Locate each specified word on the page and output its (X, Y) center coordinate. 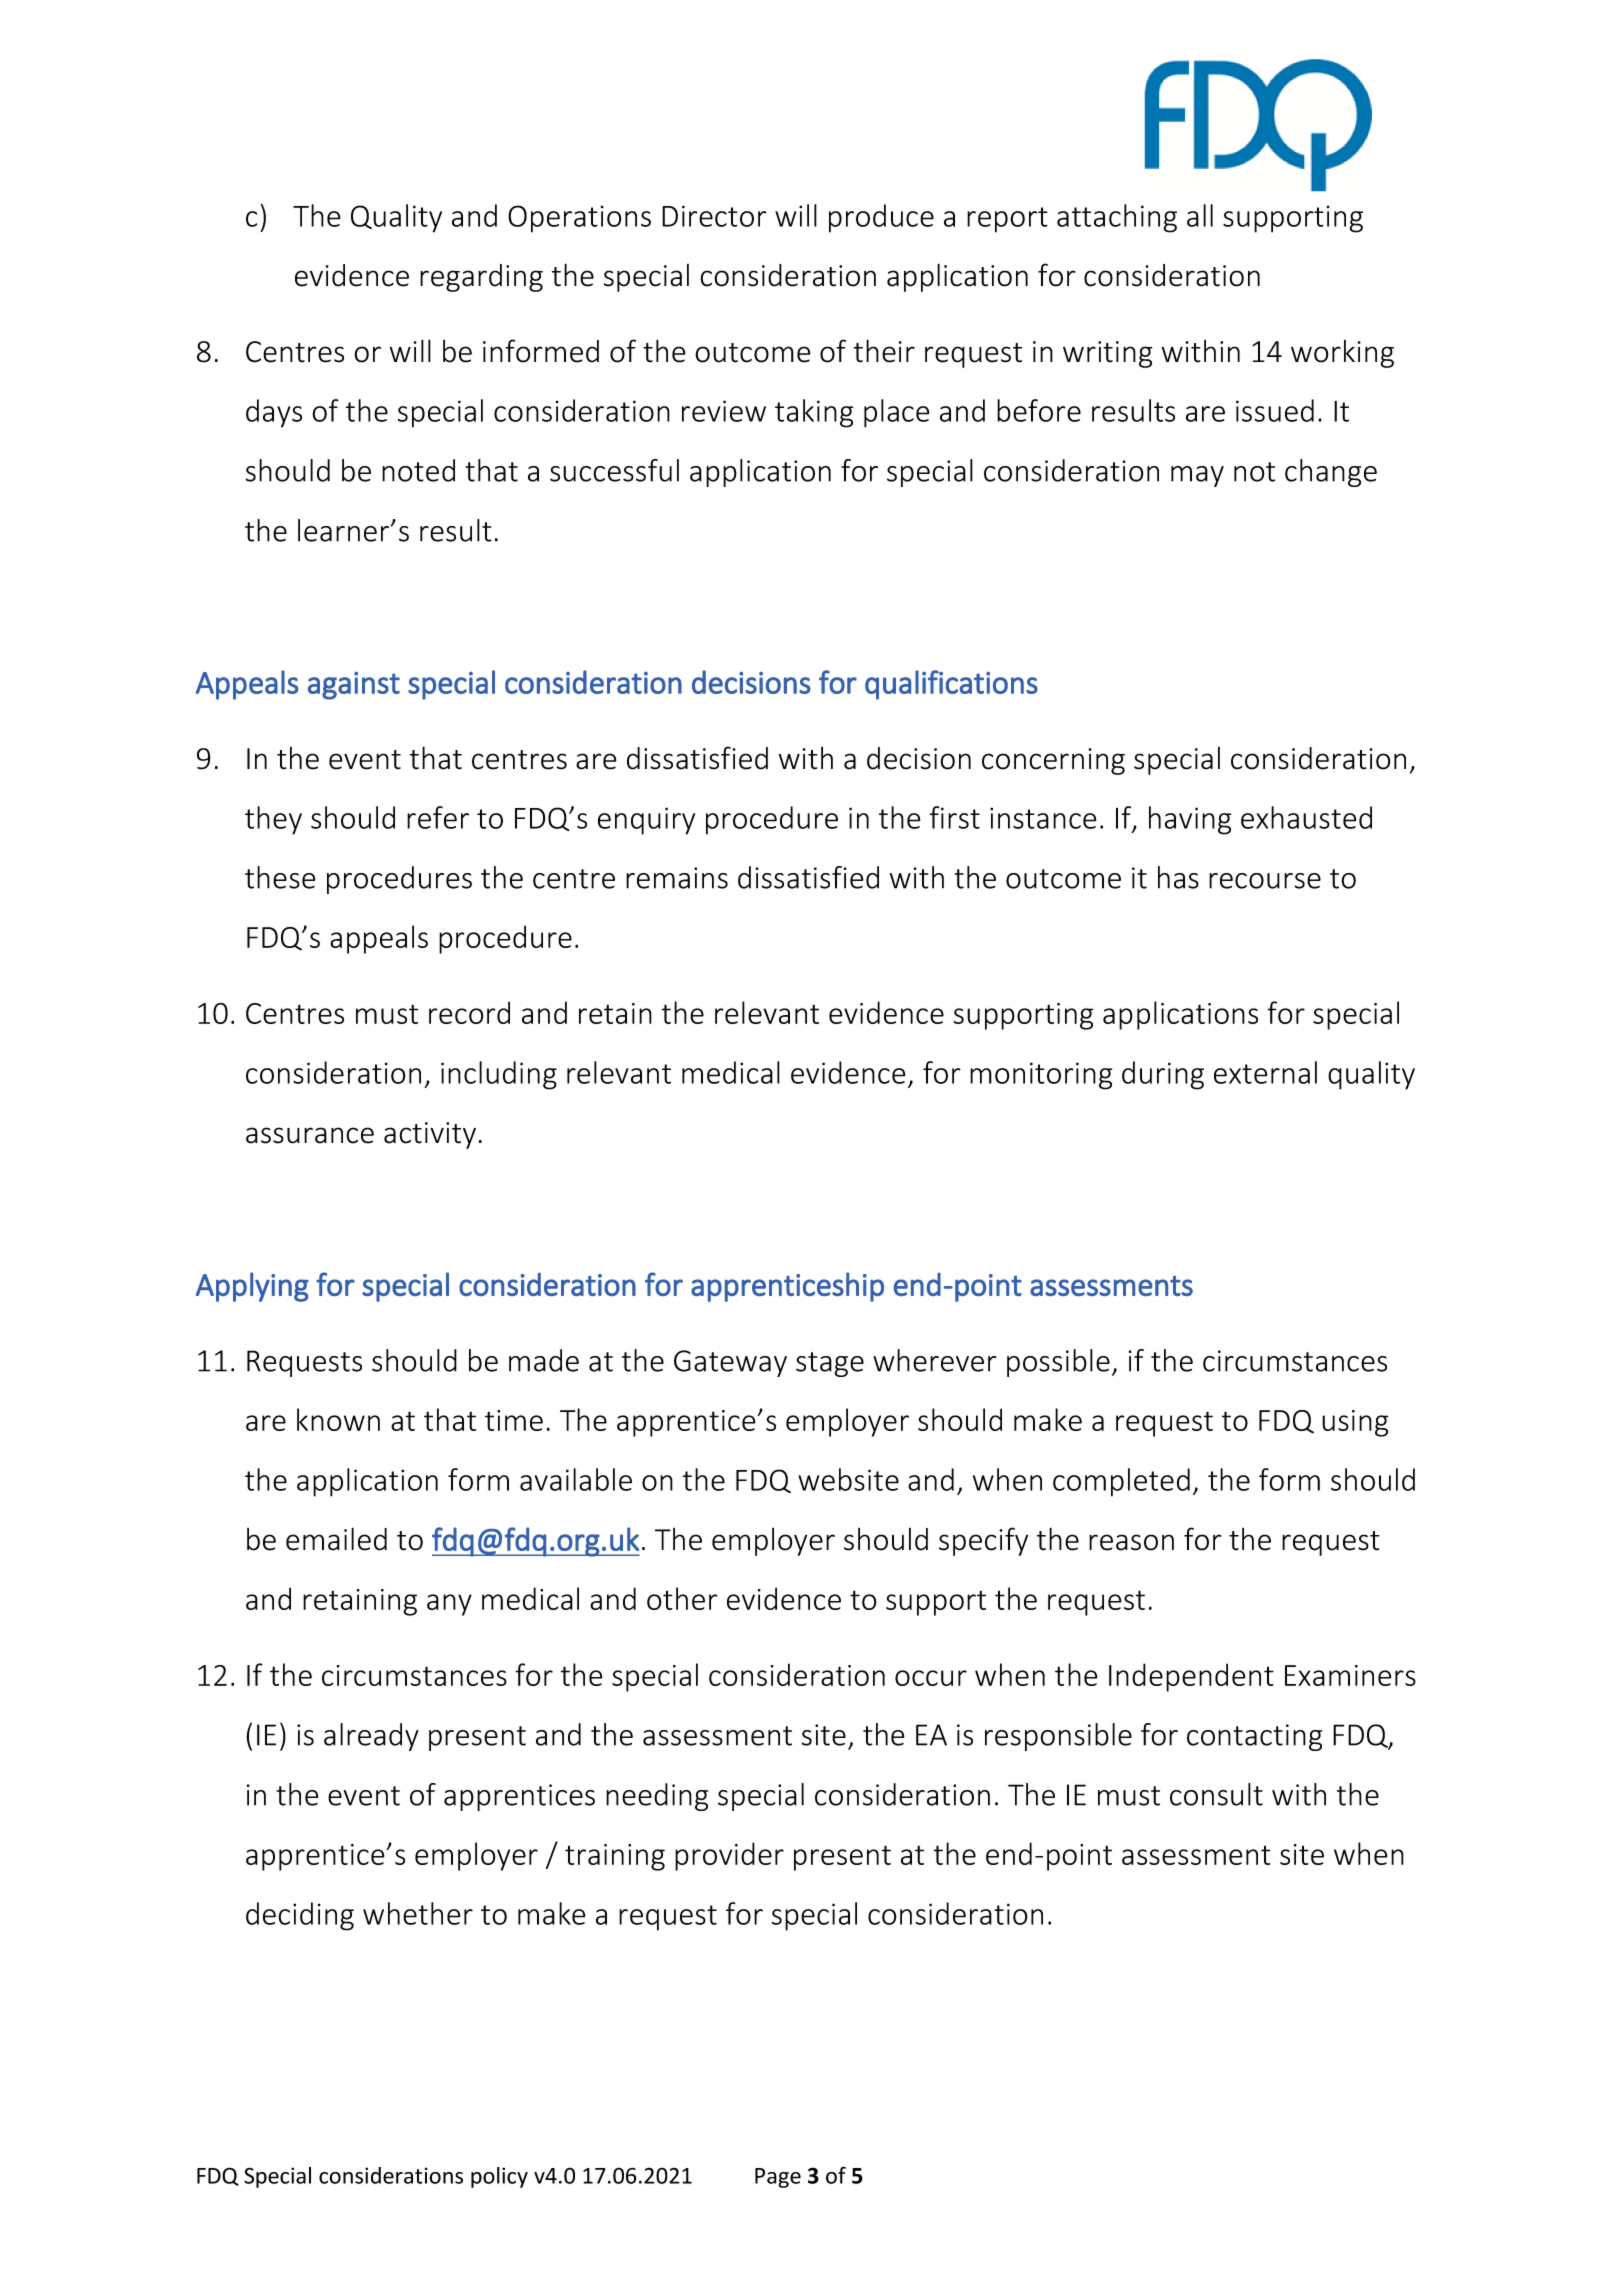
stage (830, 1364)
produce (881, 218)
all (1200, 215)
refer (438, 817)
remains (677, 878)
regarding (481, 278)
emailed (336, 1539)
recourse (1265, 881)
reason (1131, 1542)
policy (499, 2177)
